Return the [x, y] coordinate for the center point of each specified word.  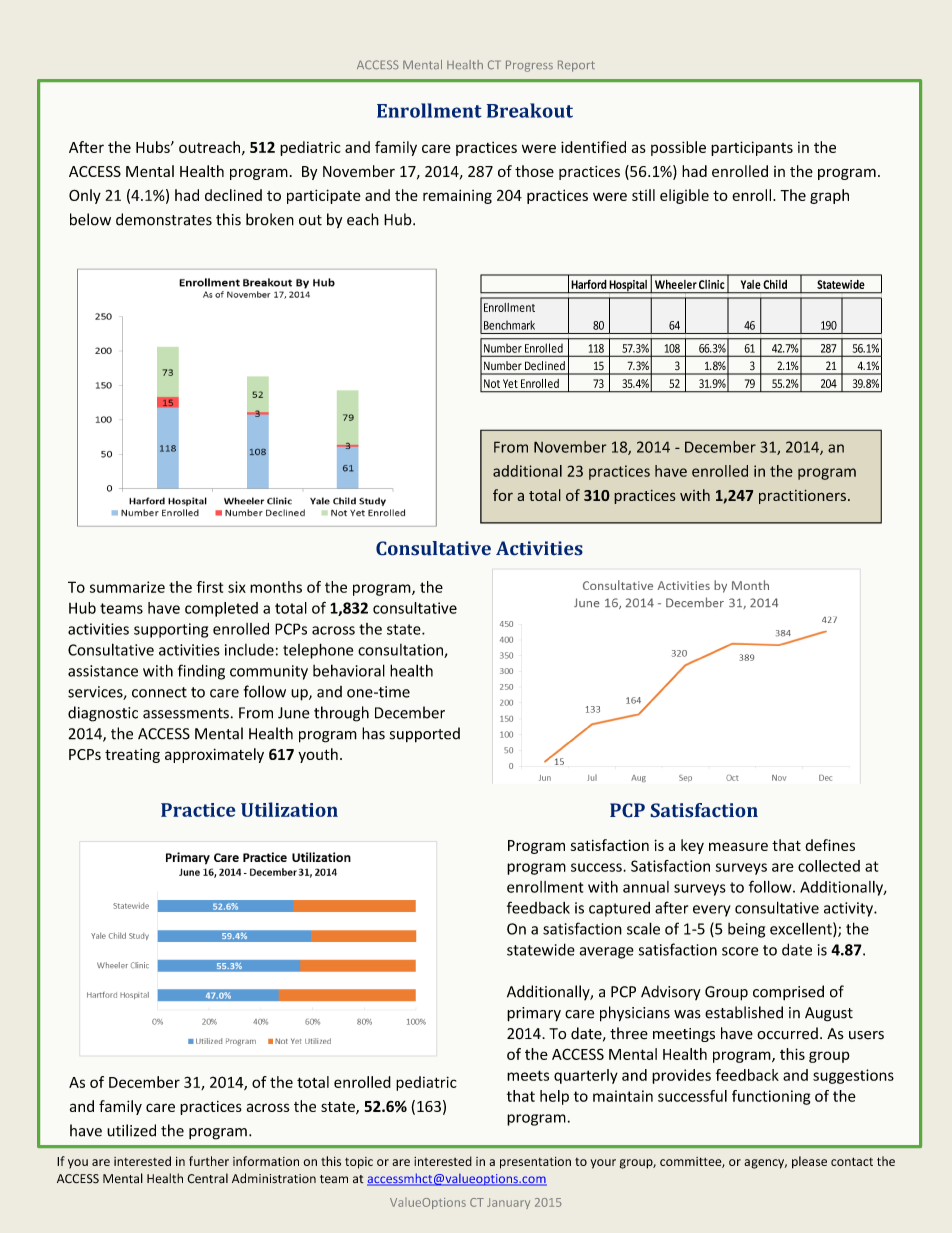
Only [85, 196]
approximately [214, 755]
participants [752, 148]
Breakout [530, 110]
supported [425, 735]
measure [738, 846]
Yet [510, 383]
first [210, 587]
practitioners [802, 496]
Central [207, 1178]
